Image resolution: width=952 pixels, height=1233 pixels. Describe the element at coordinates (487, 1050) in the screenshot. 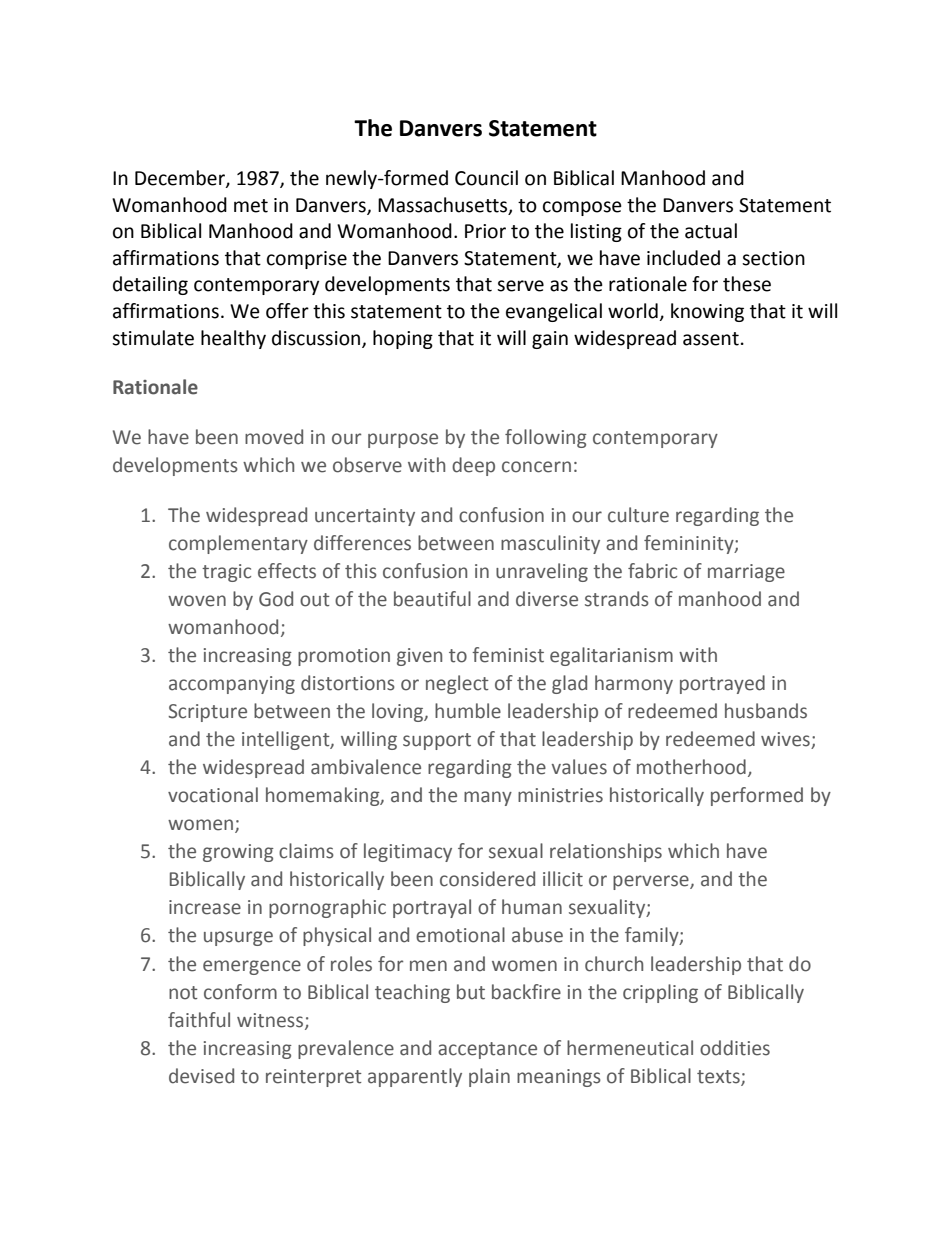

I see `acceptance` at that location.
